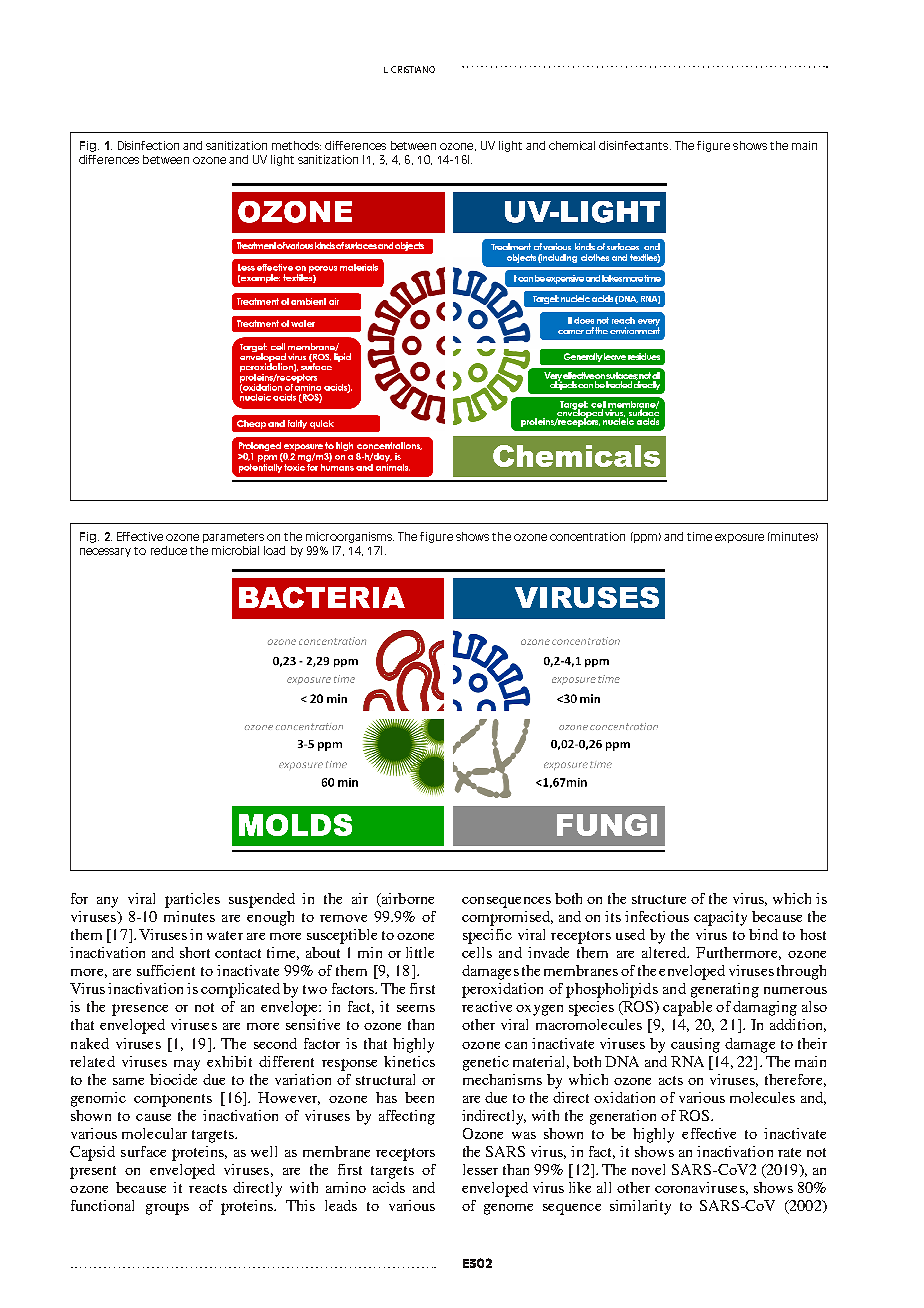  What do you see at coordinates (659, 899) in the page?
I see `structure` at bounding box center [659, 899].
